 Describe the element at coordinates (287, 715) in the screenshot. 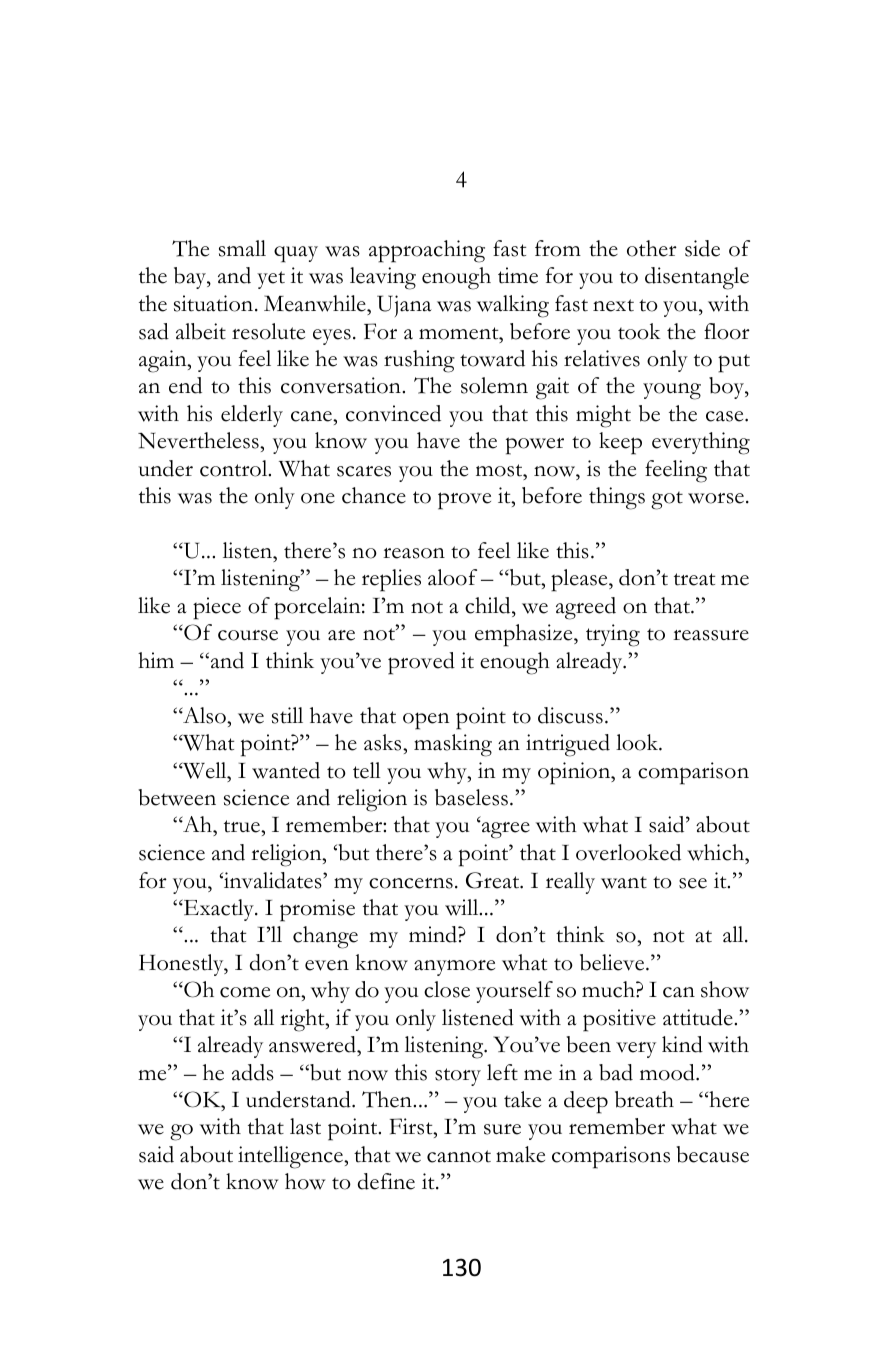

I see `still` at that location.
